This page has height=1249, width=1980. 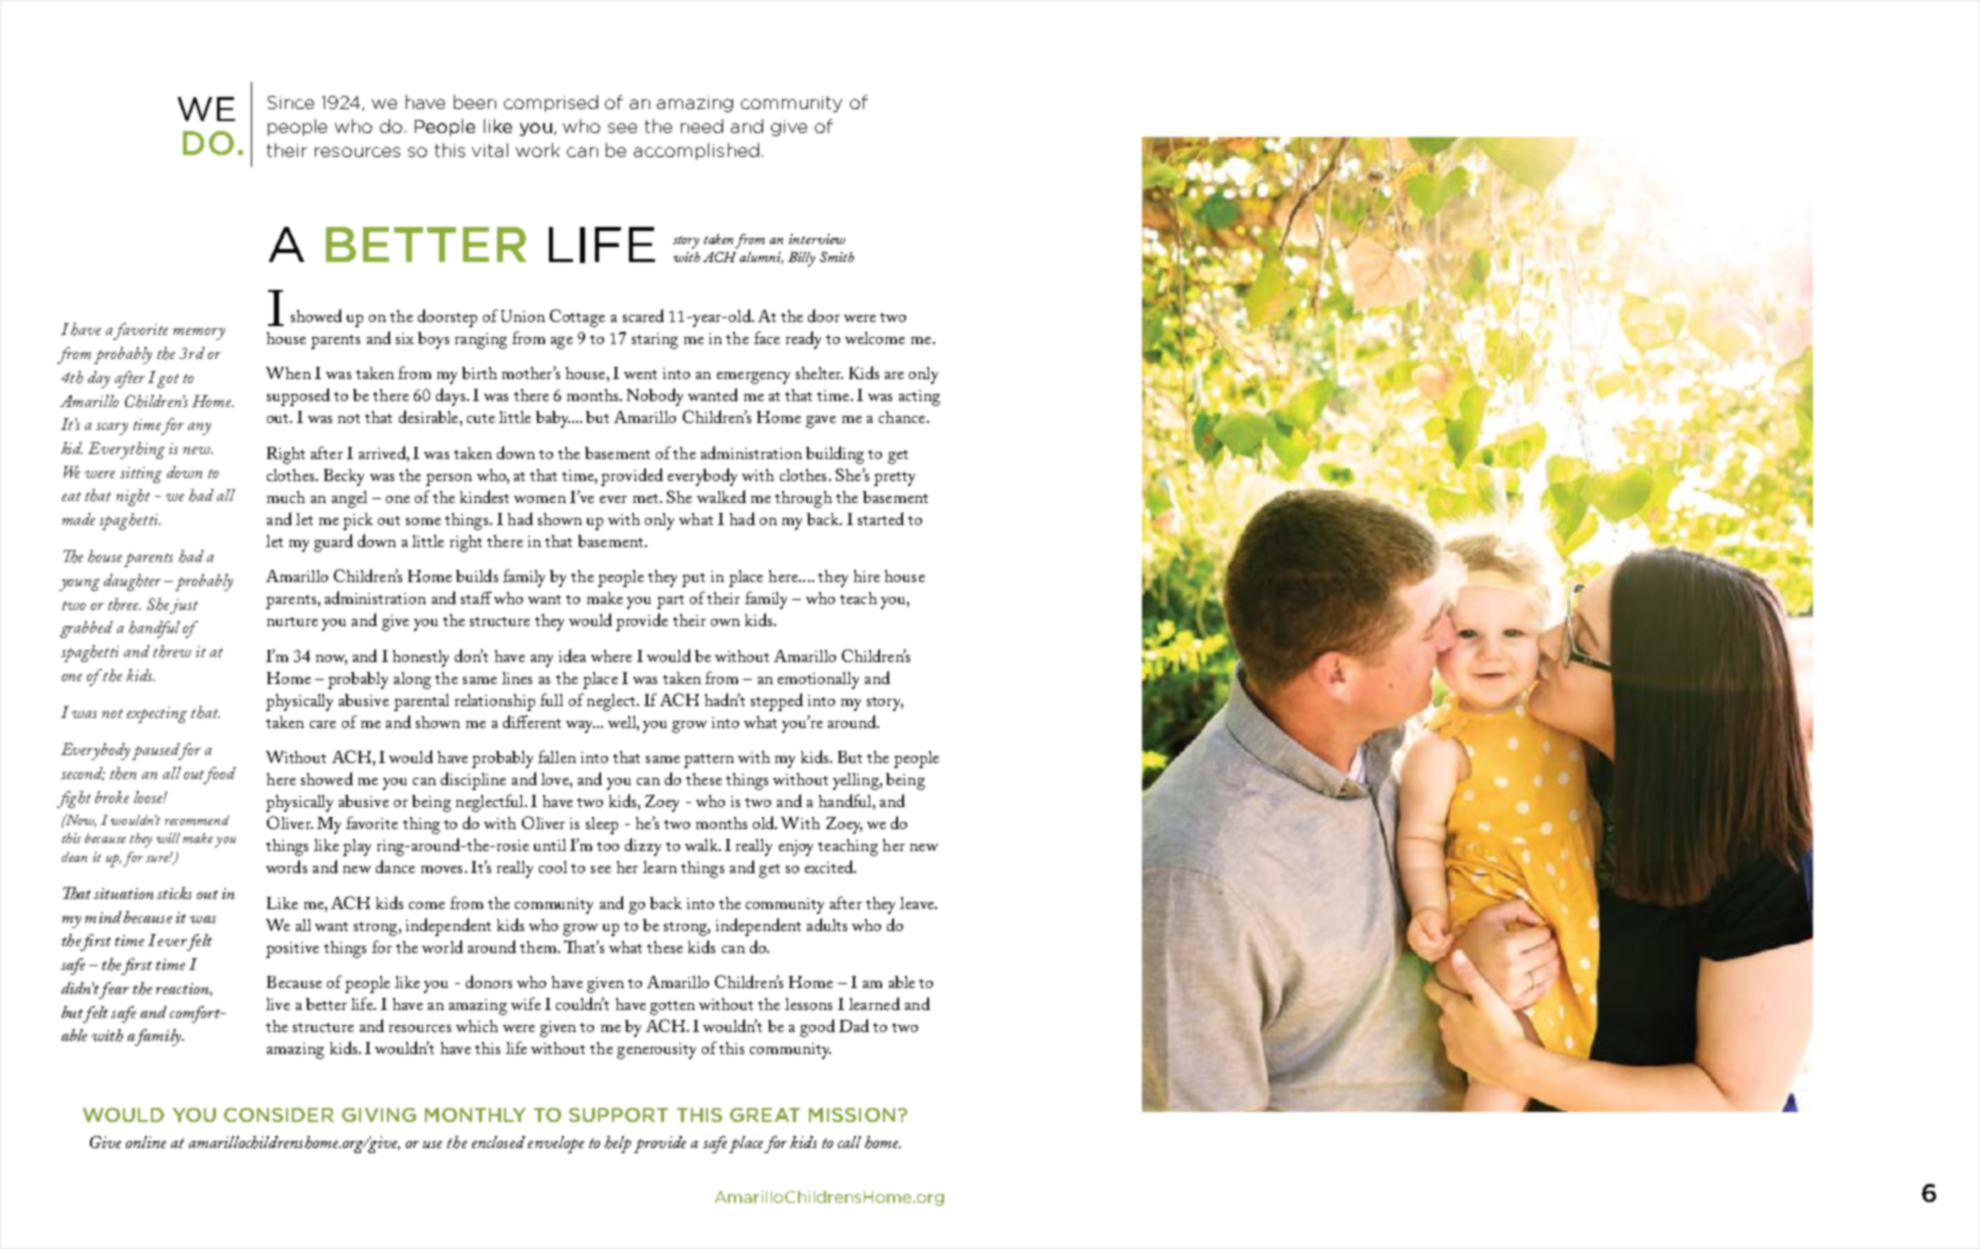 What do you see at coordinates (852, 1115) in the page?
I see `MISSION` at bounding box center [852, 1115].
